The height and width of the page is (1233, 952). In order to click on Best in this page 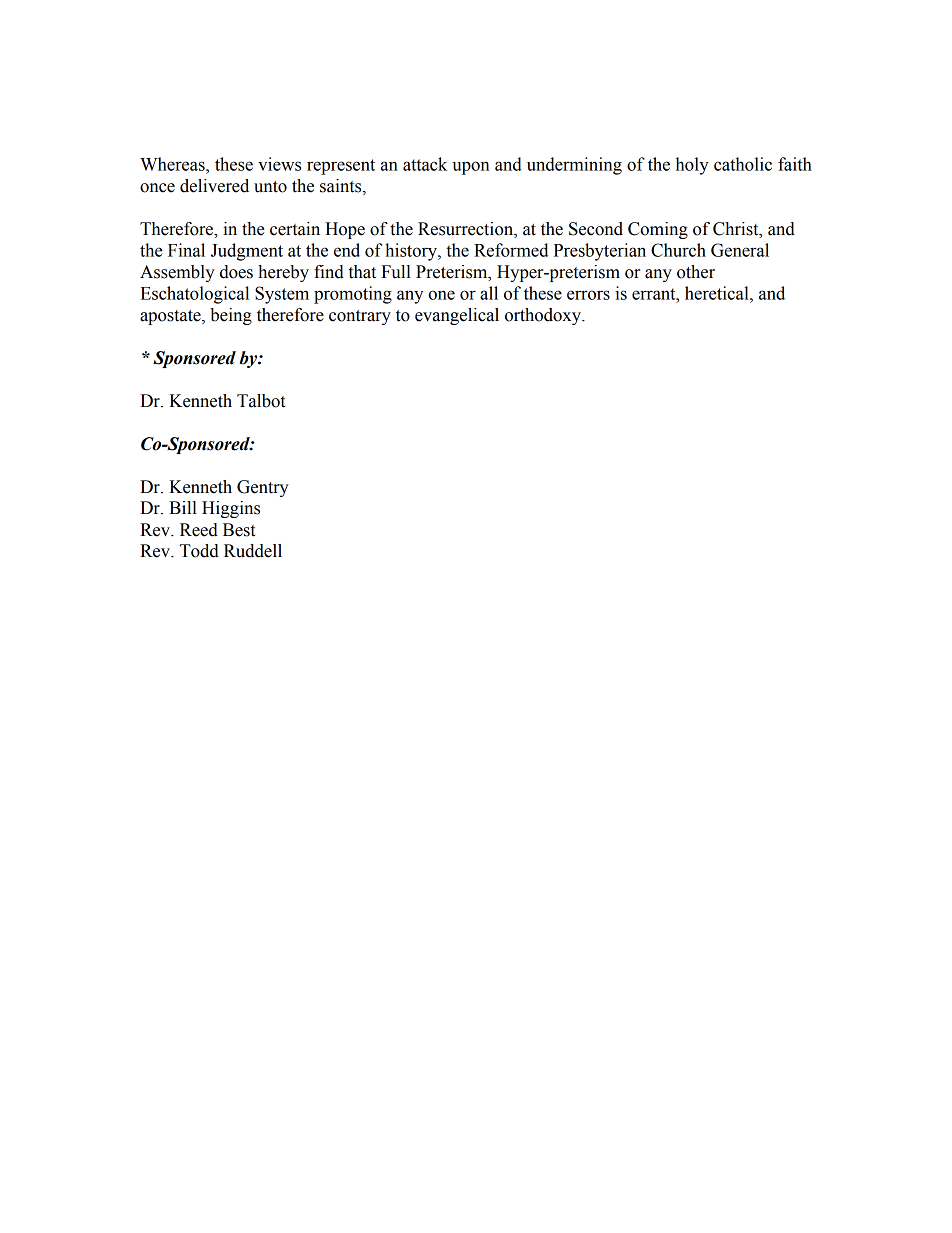, I will do `click(239, 530)`.
